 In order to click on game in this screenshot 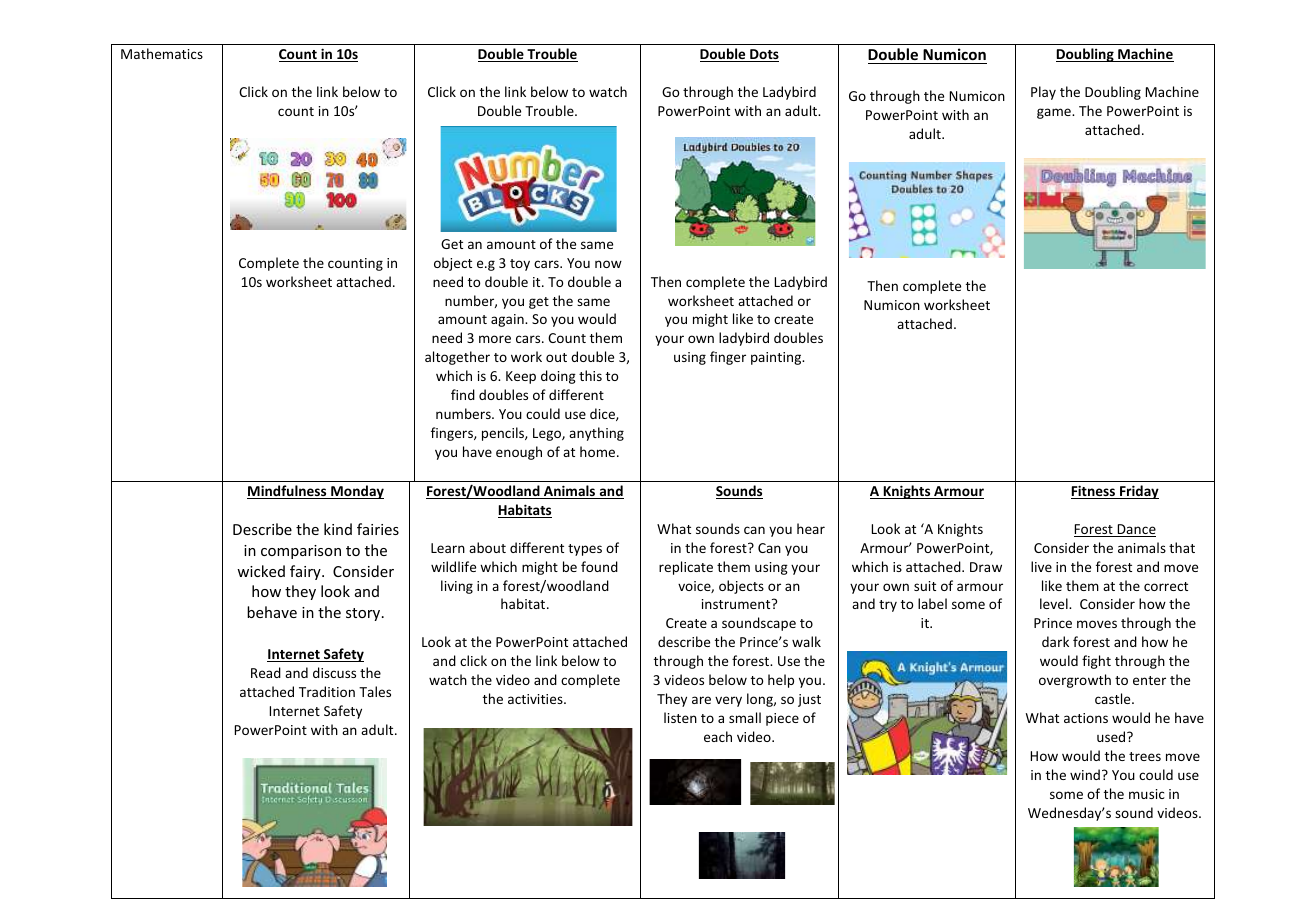, I will do `click(1055, 113)`.
